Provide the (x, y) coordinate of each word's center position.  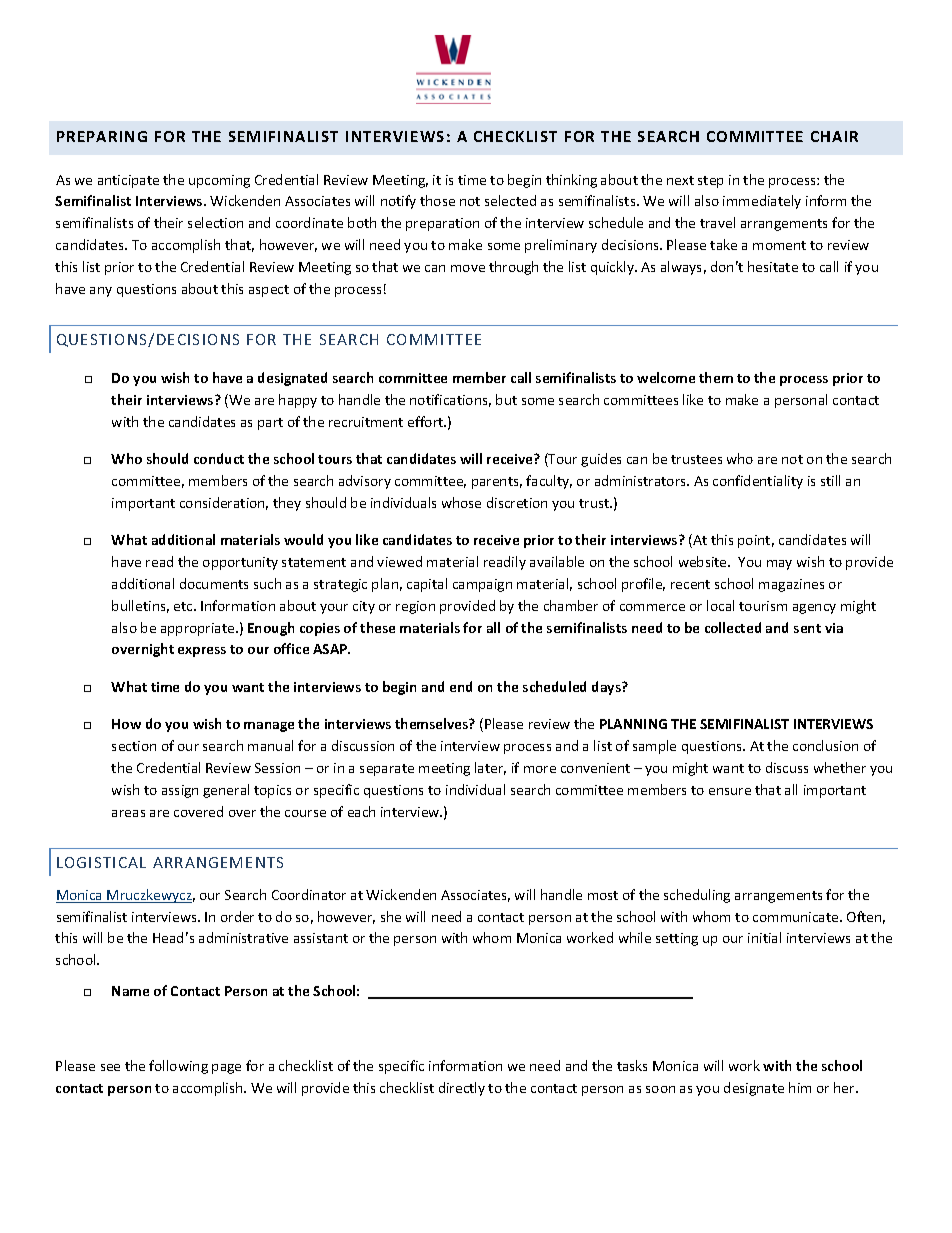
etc (184, 606)
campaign (482, 585)
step (710, 182)
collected (733, 627)
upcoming (219, 181)
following (178, 1067)
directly (462, 1089)
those (437, 200)
